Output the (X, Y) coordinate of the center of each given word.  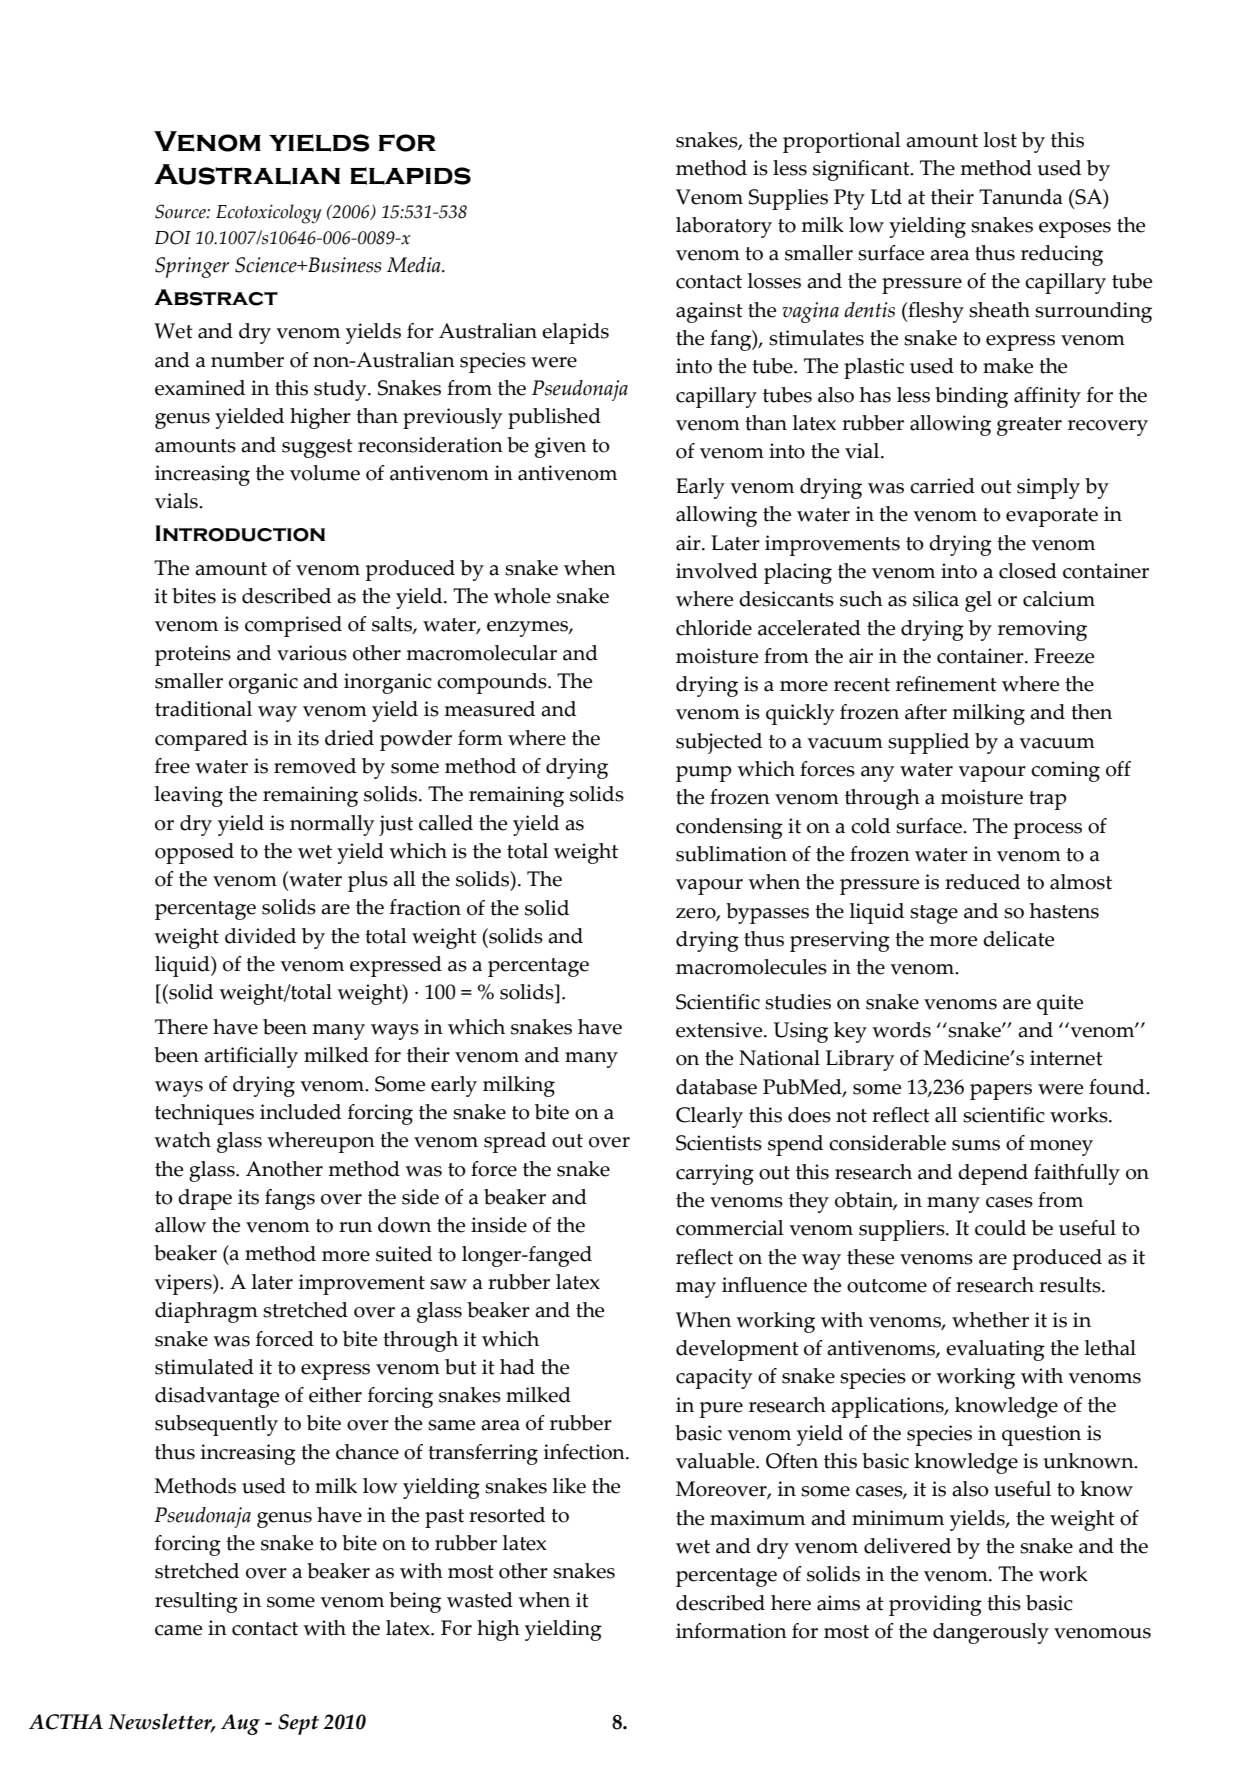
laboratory (724, 227)
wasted (480, 1600)
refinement (946, 684)
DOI (173, 237)
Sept (298, 1724)
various (312, 653)
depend (993, 1174)
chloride (714, 628)
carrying (715, 1174)
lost (1000, 140)
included (300, 1112)
